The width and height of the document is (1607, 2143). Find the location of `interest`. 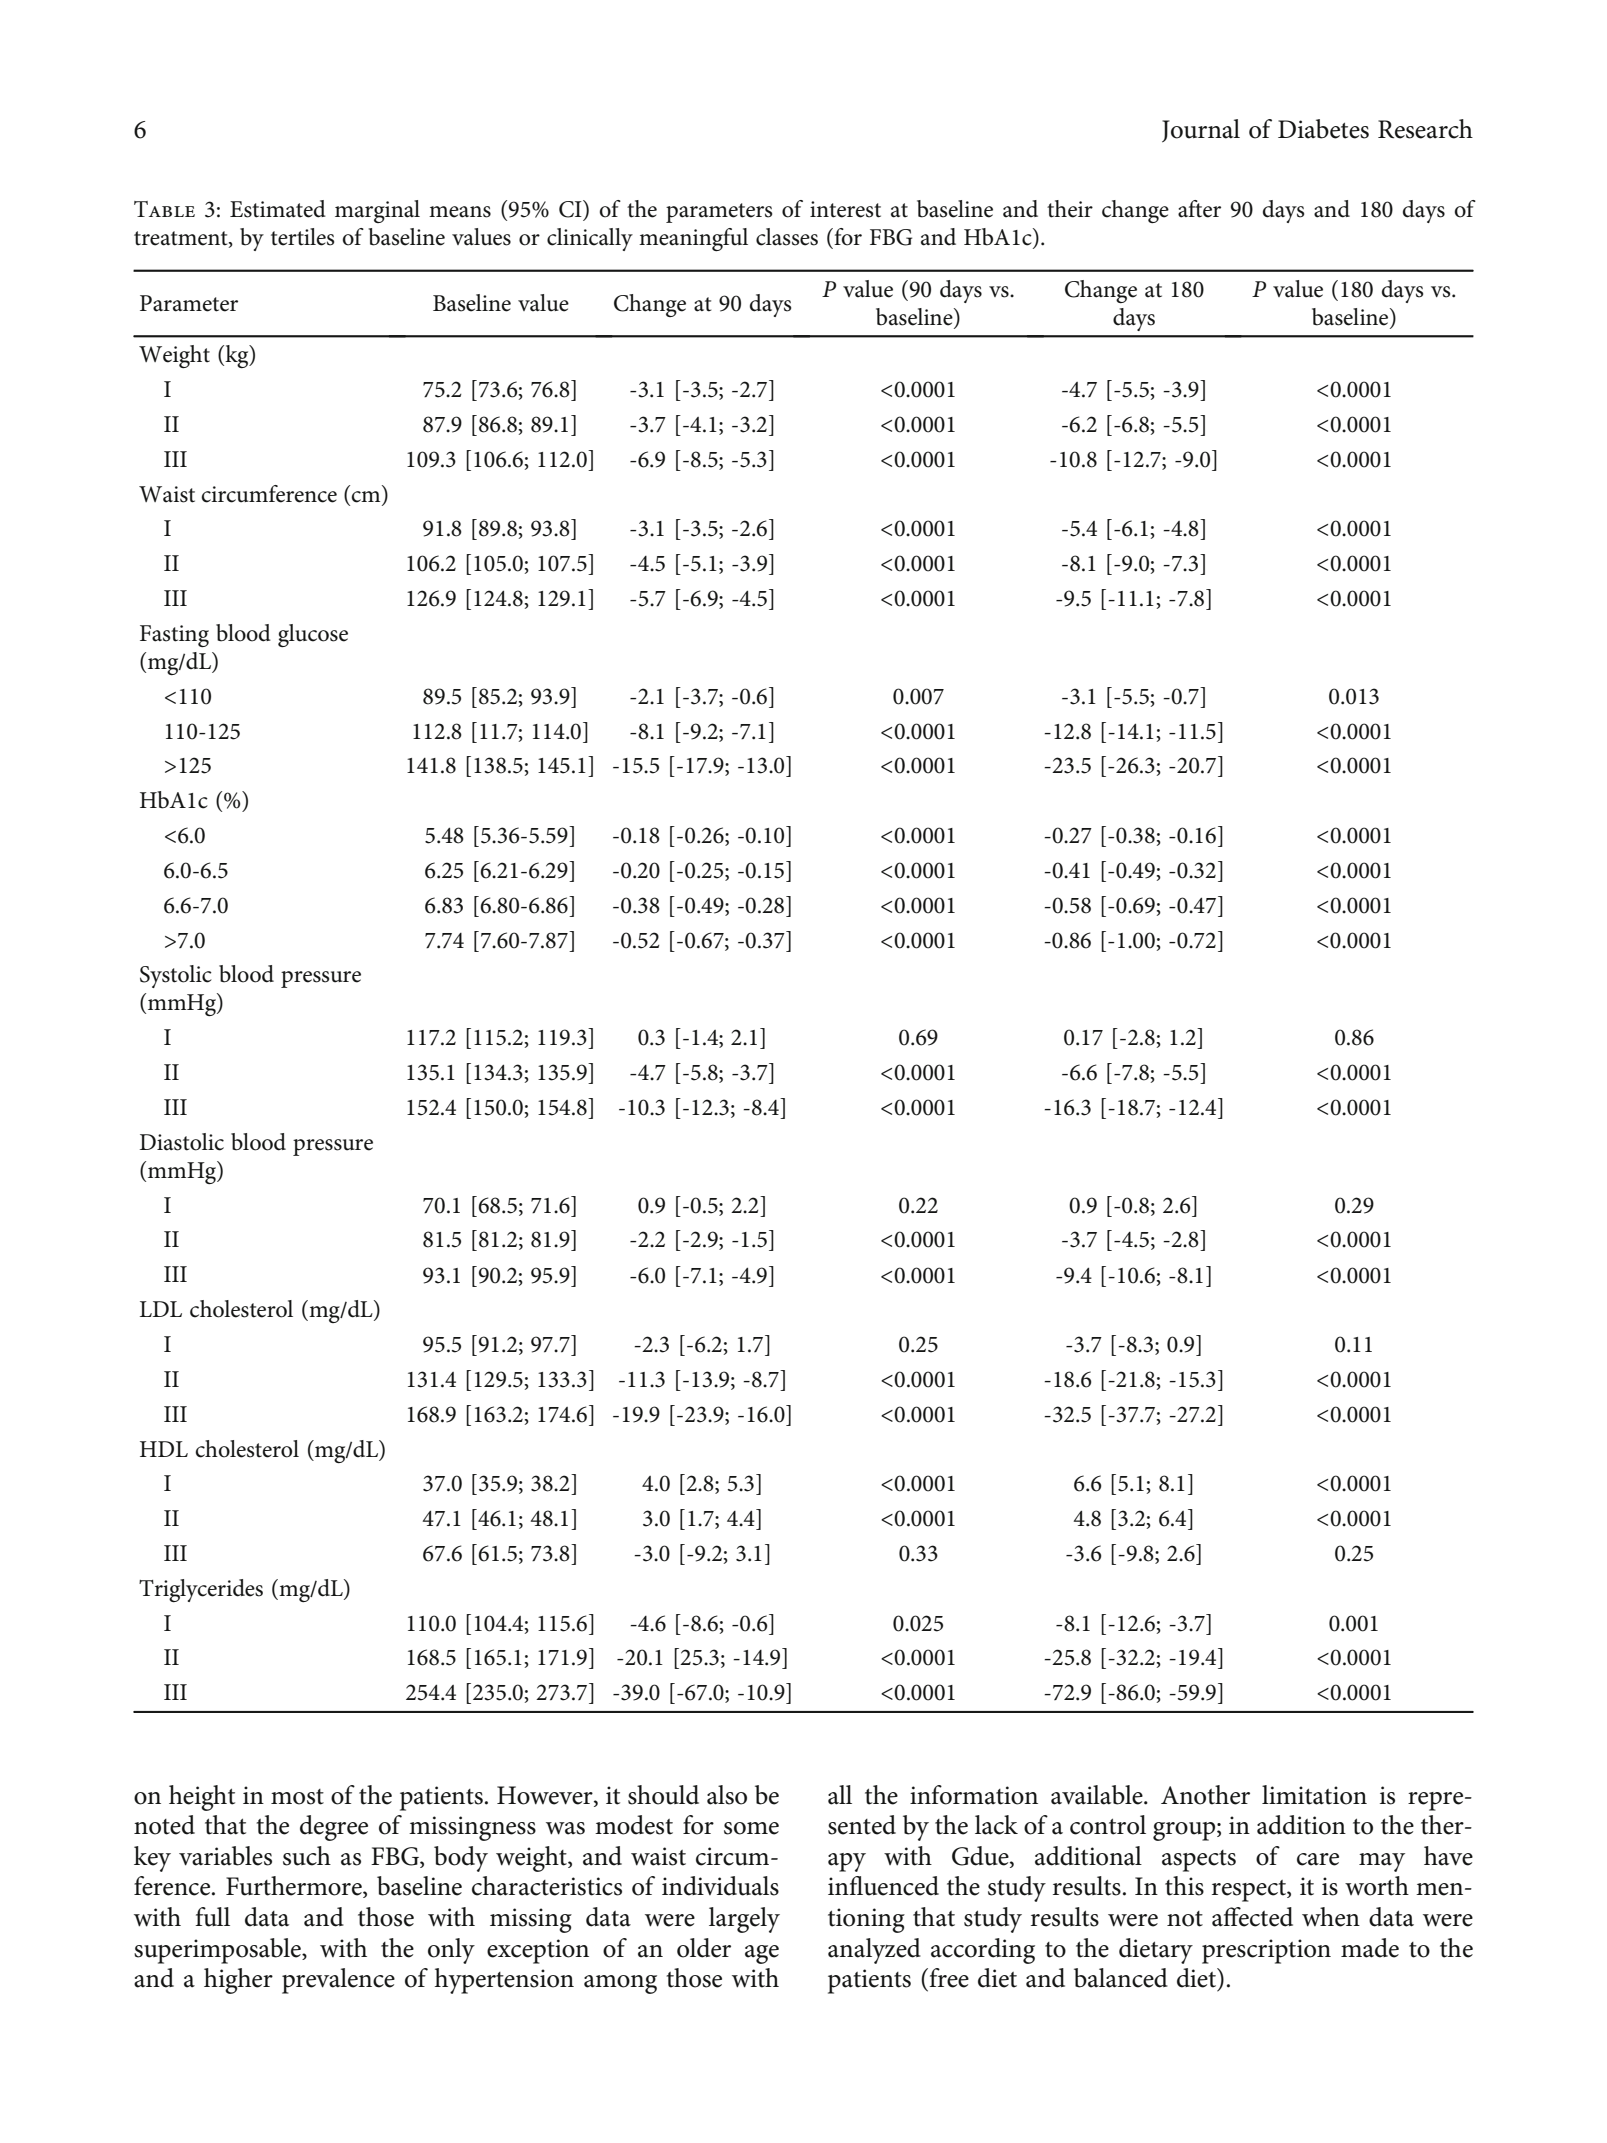

interest is located at coordinates (845, 209).
